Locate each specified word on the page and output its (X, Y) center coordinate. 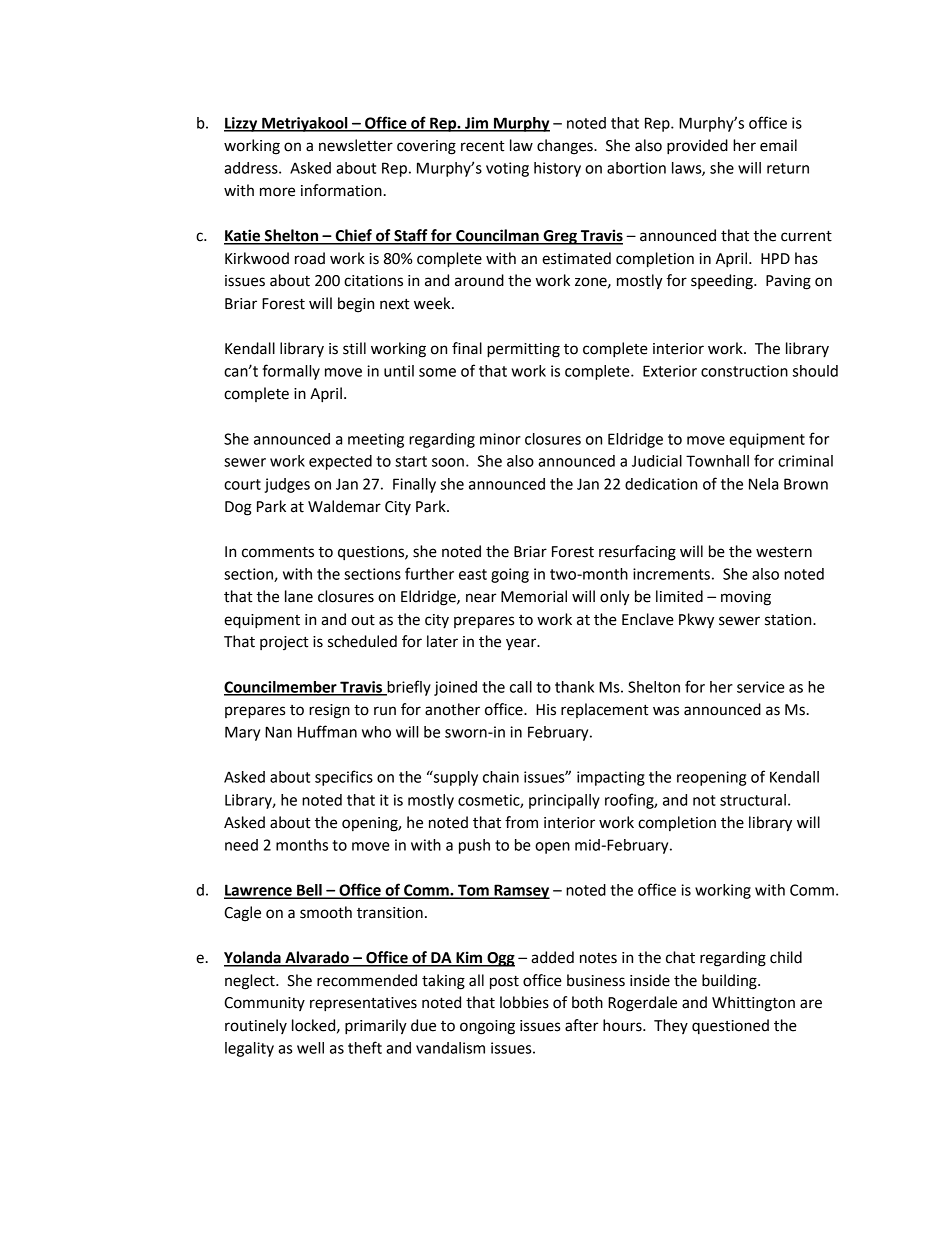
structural (753, 800)
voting (507, 169)
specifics (344, 778)
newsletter (356, 145)
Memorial (534, 596)
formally (291, 372)
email (778, 145)
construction (744, 371)
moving (746, 598)
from (521, 822)
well (310, 1048)
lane (299, 596)
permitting (523, 350)
